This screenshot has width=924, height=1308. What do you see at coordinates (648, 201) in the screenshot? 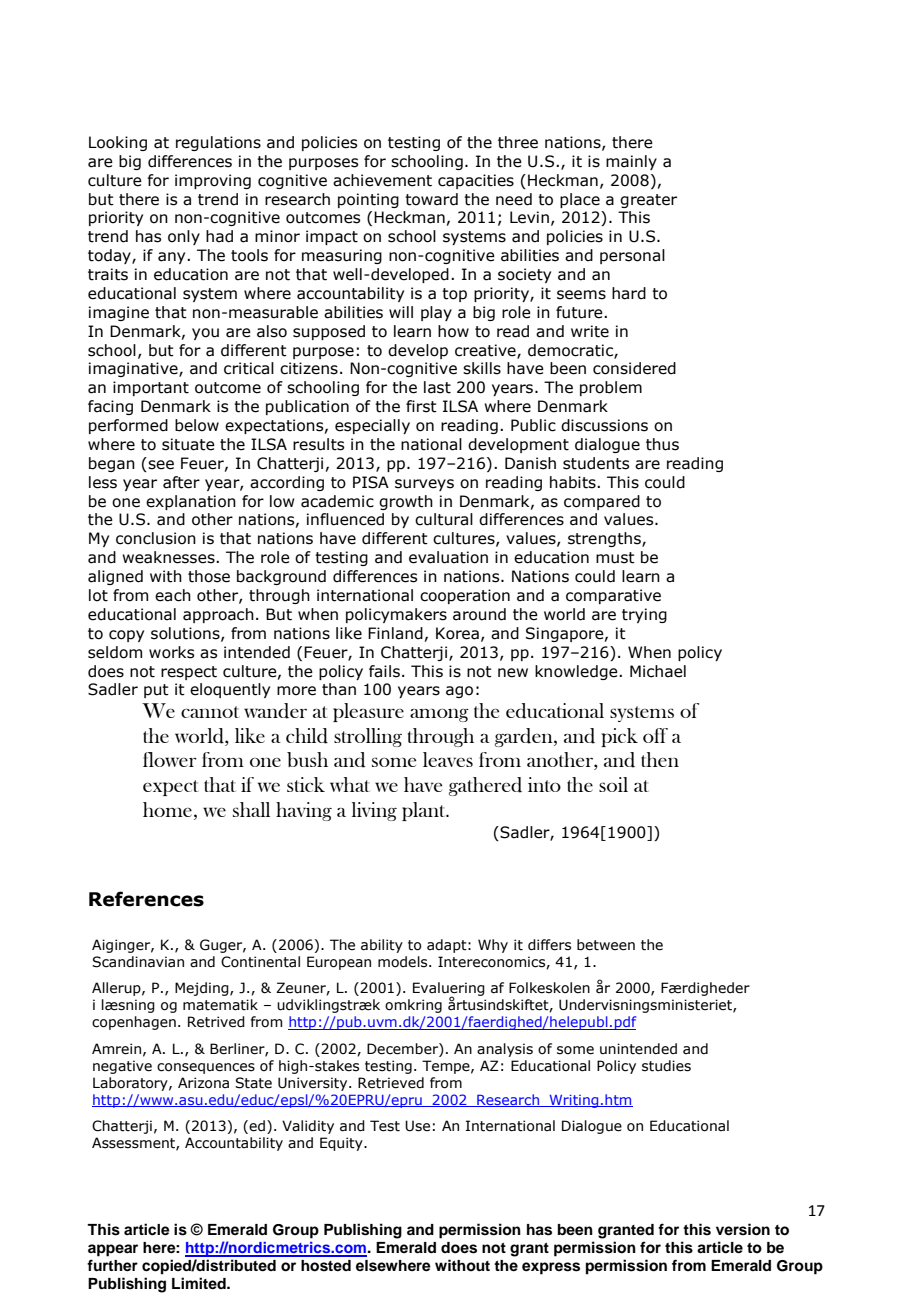
I see `greater` at bounding box center [648, 201].
